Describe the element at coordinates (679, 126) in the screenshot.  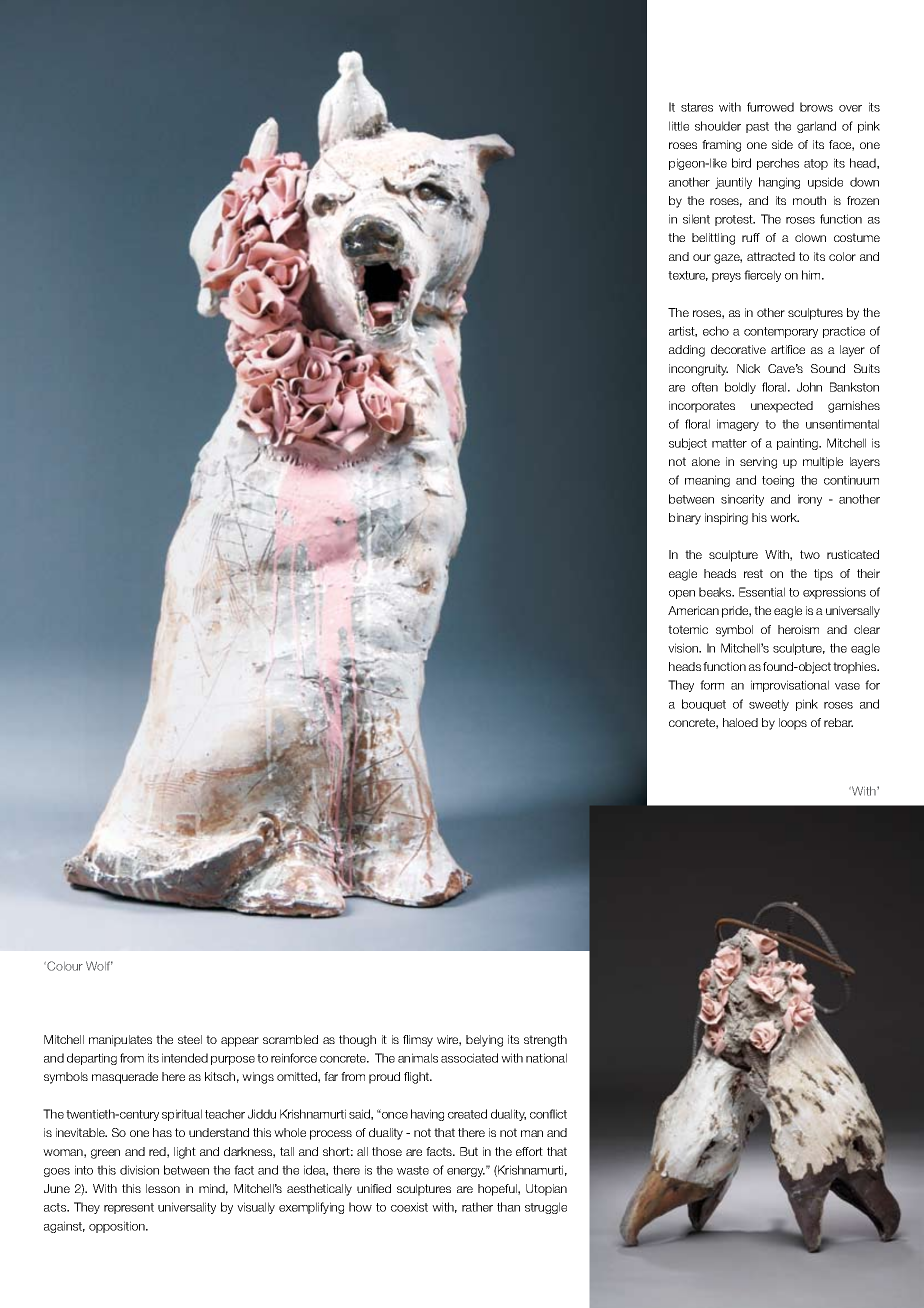
I see `little` at that location.
